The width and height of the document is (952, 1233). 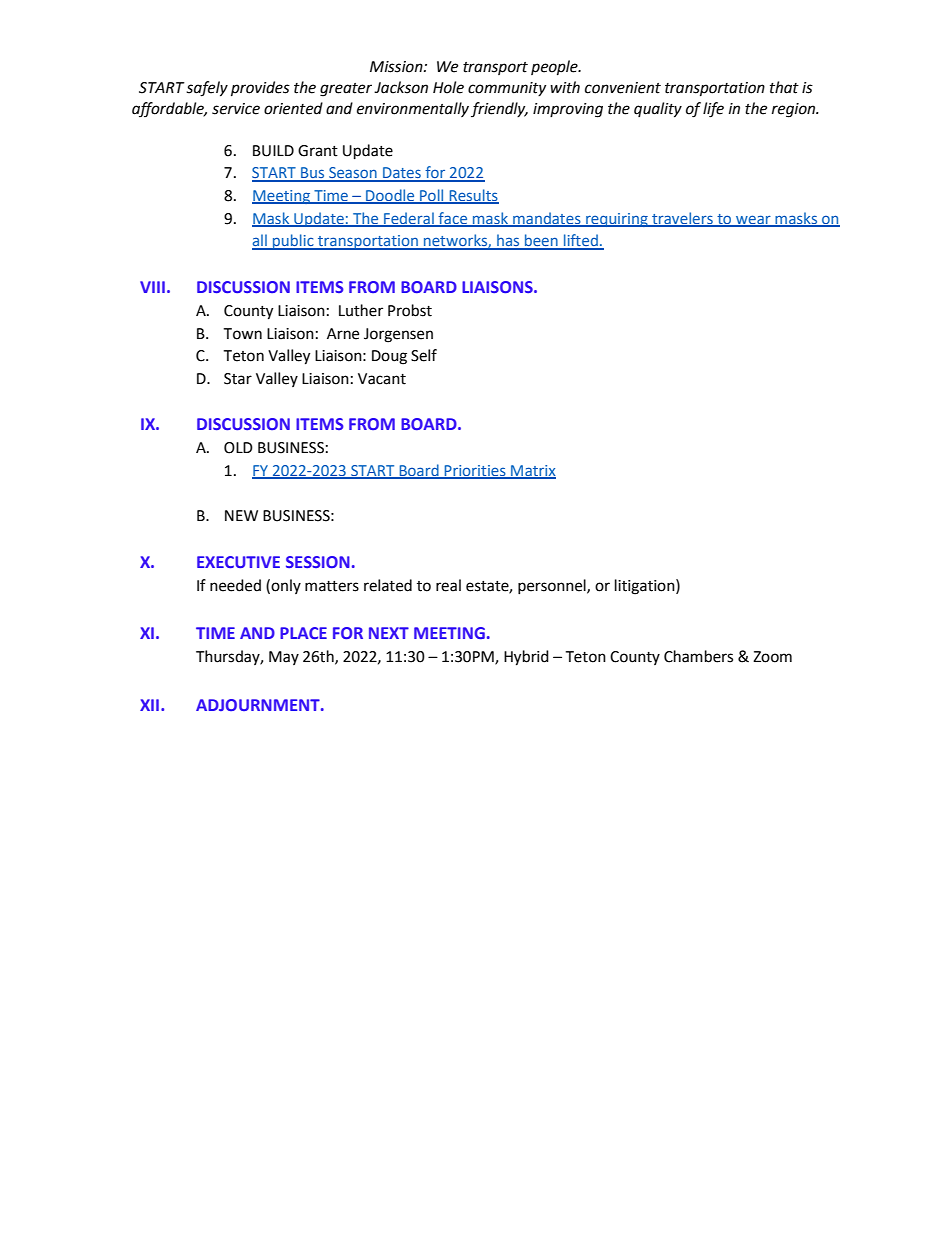 I want to click on Self, so click(x=424, y=355).
